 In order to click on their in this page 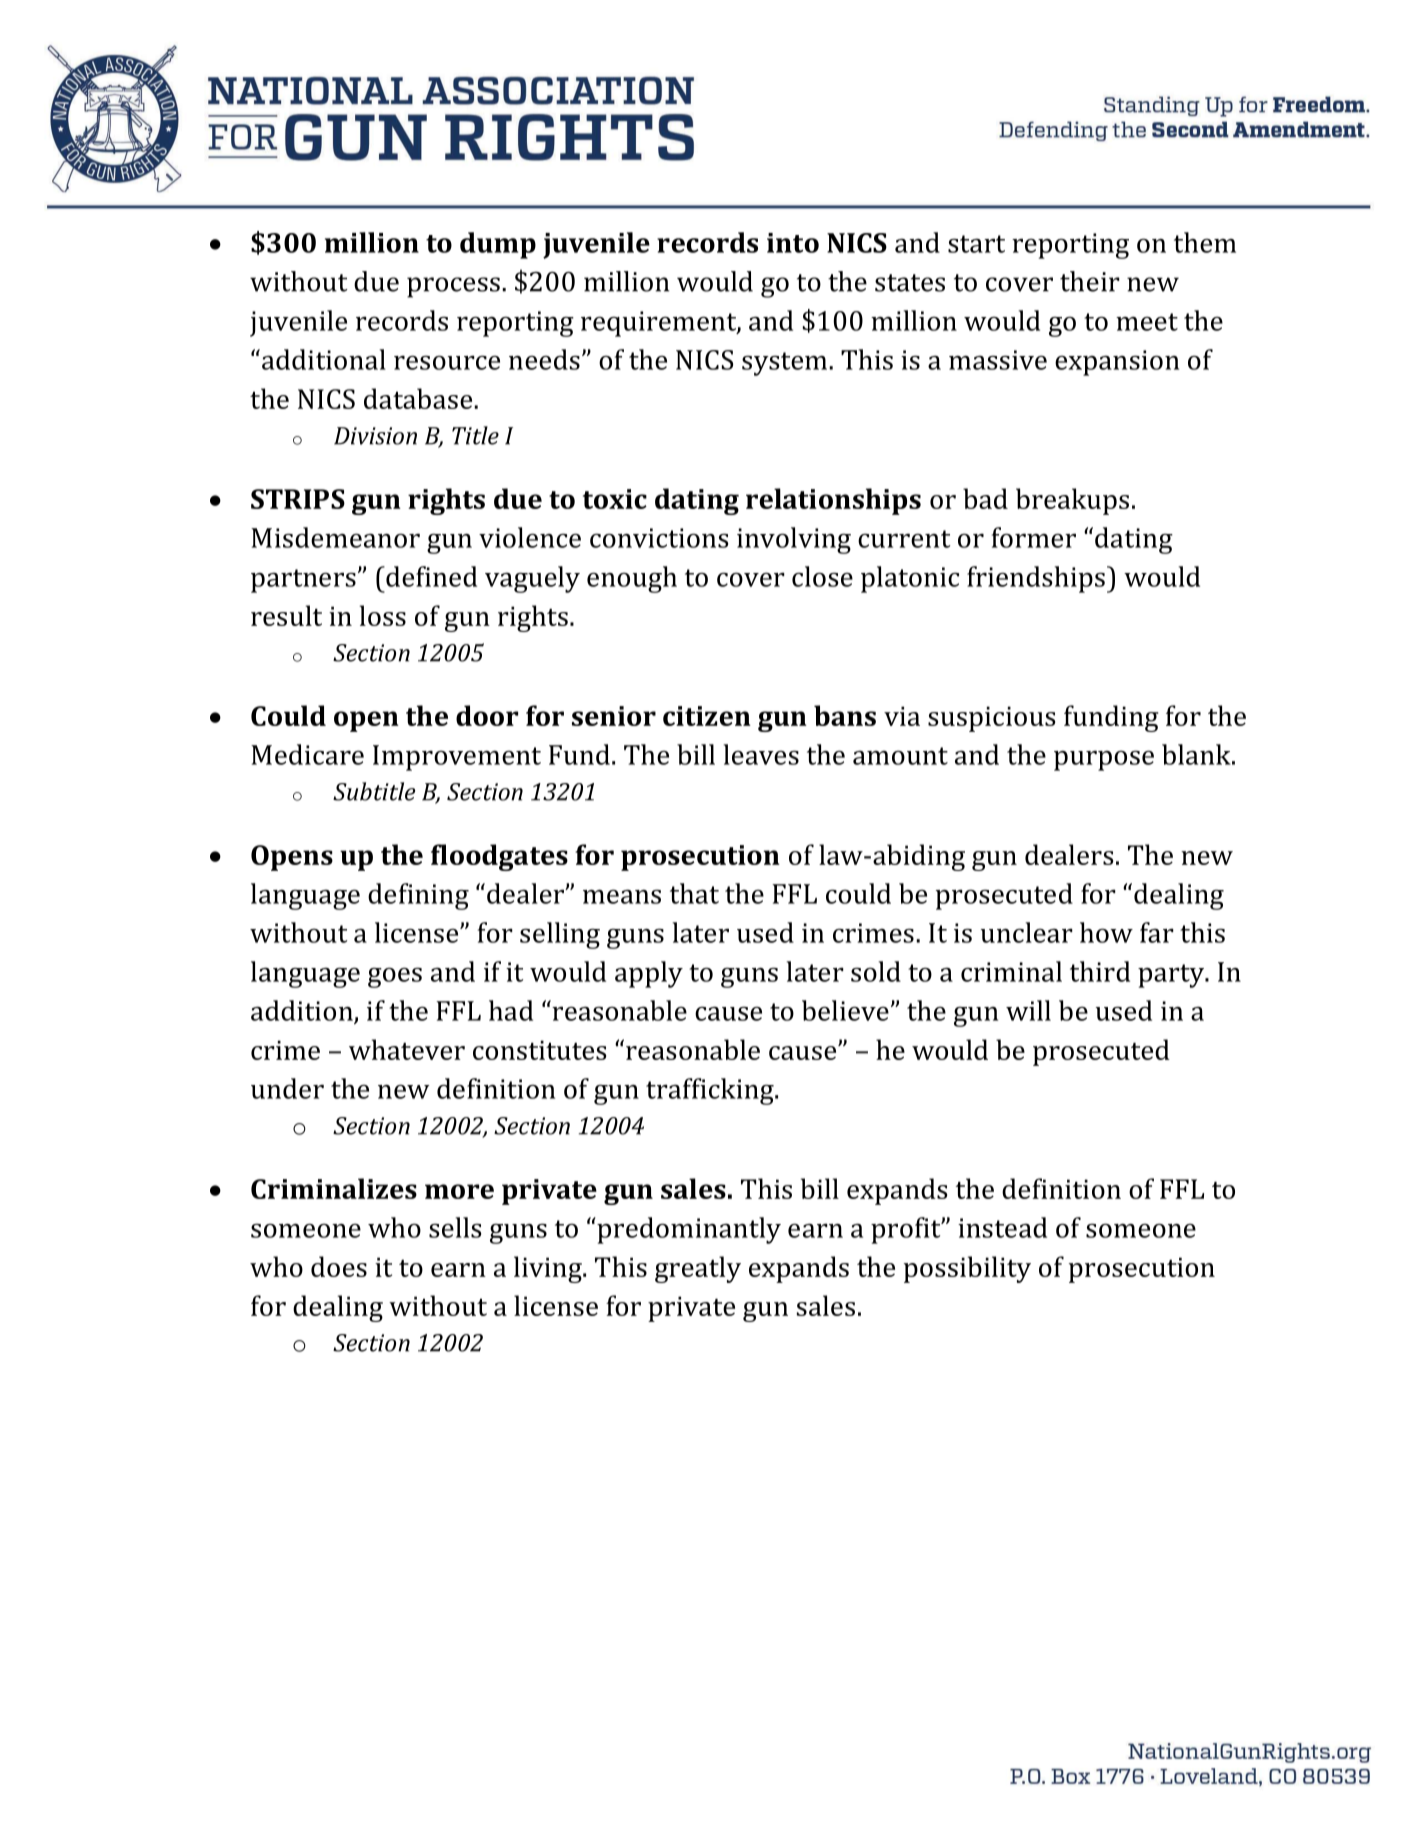, I will do `click(1090, 281)`.
